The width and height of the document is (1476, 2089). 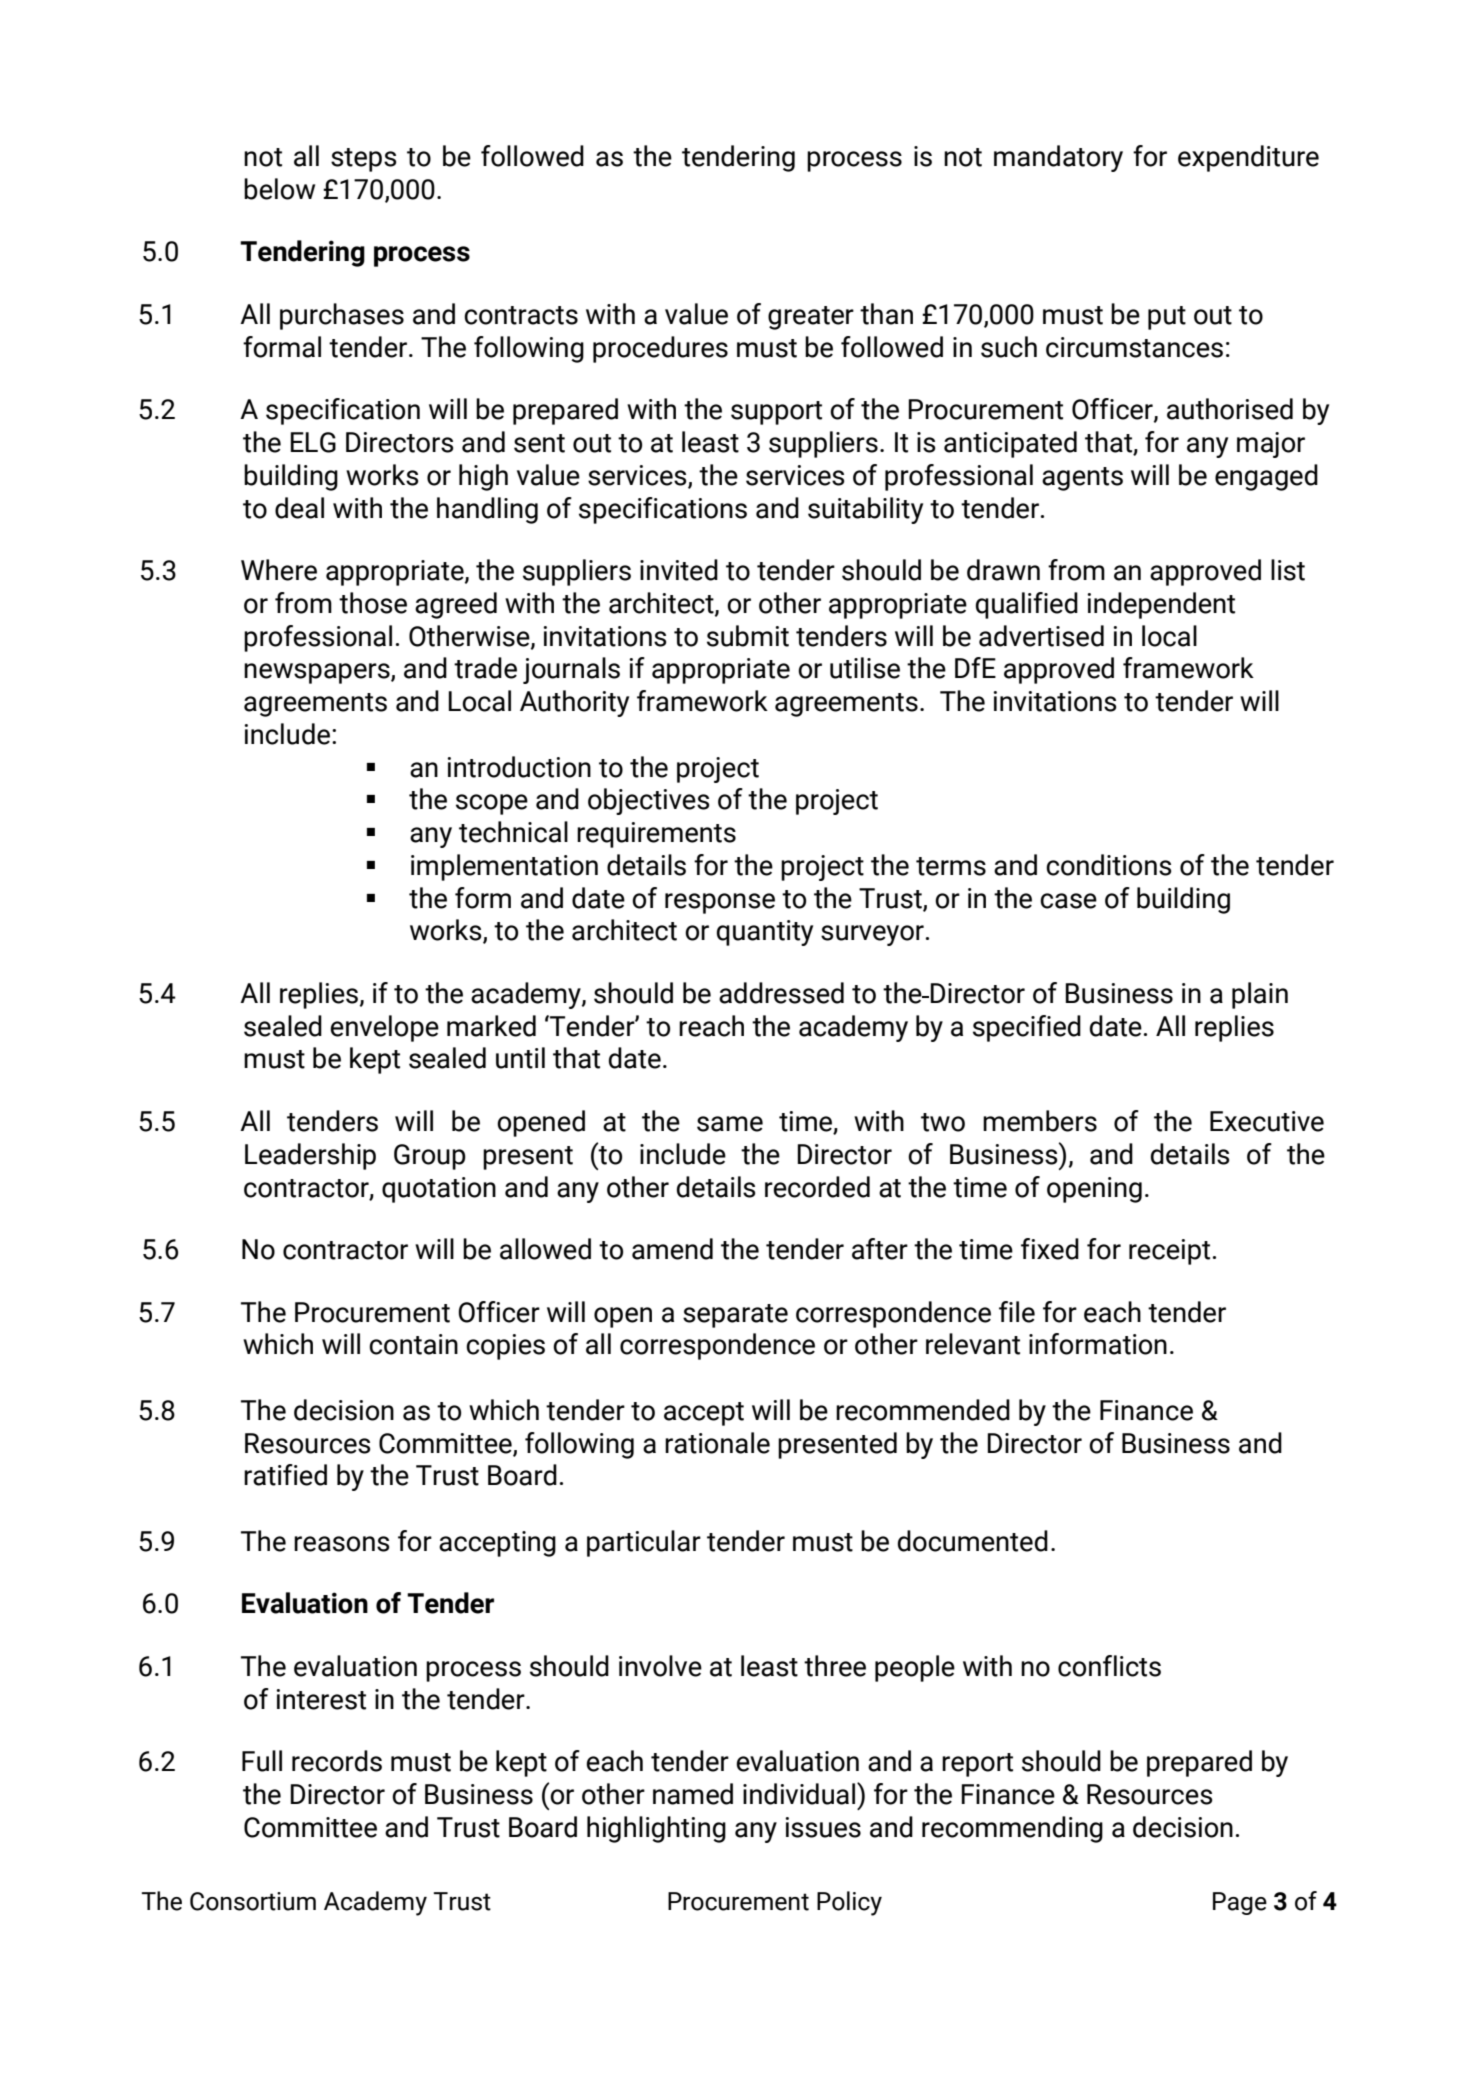 What do you see at coordinates (1260, 995) in the document?
I see `plain` at bounding box center [1260, 995].
